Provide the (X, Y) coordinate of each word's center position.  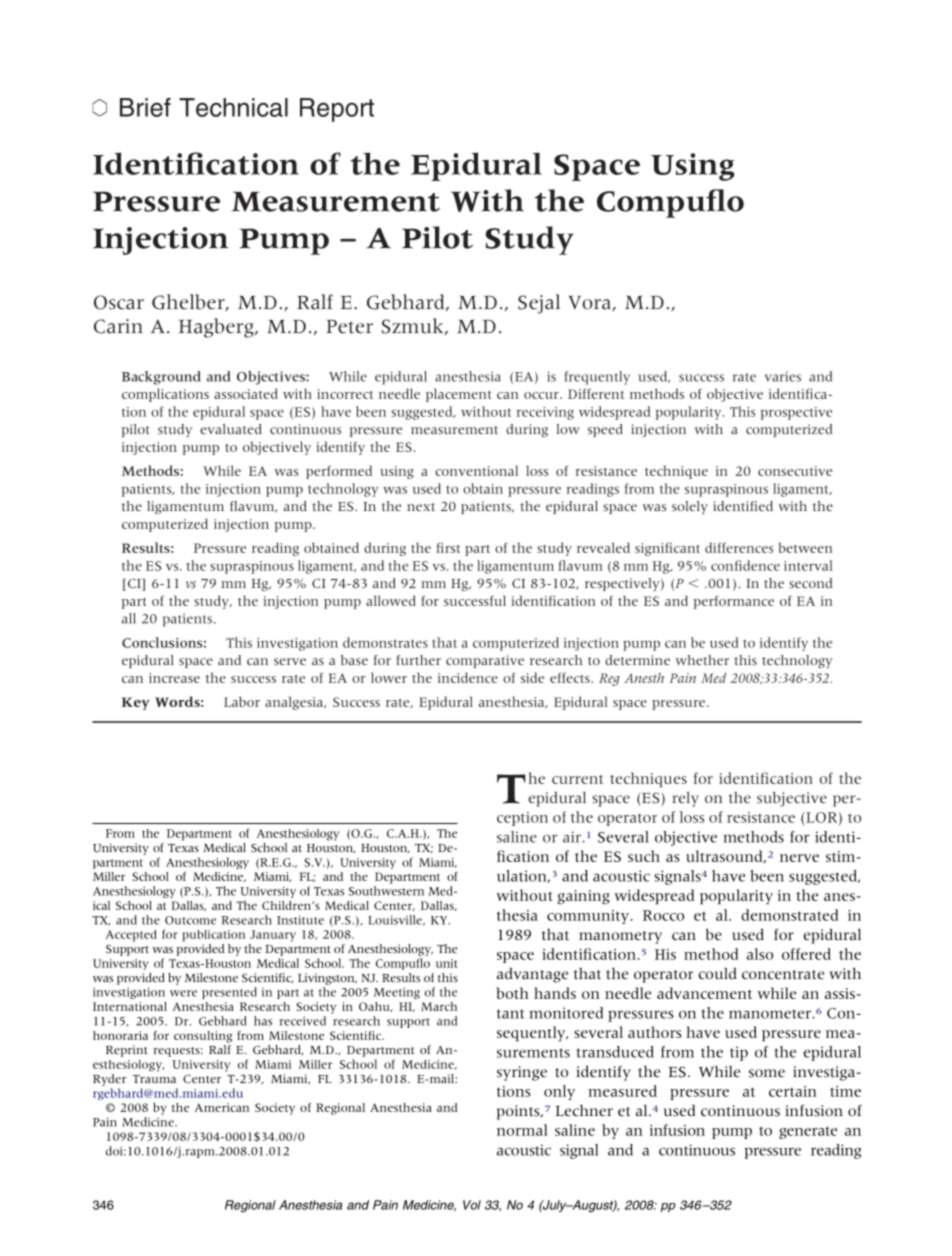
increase (174, 678)
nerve (799, 858)
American (221, 1107)
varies (783, 376)
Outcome (190, 920)
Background (161, 378)
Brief (145, 107)
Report (337, 110)
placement (459, 395)
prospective (796, 413)
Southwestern (386, 891)
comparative (485, 661)
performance (734, 602)
